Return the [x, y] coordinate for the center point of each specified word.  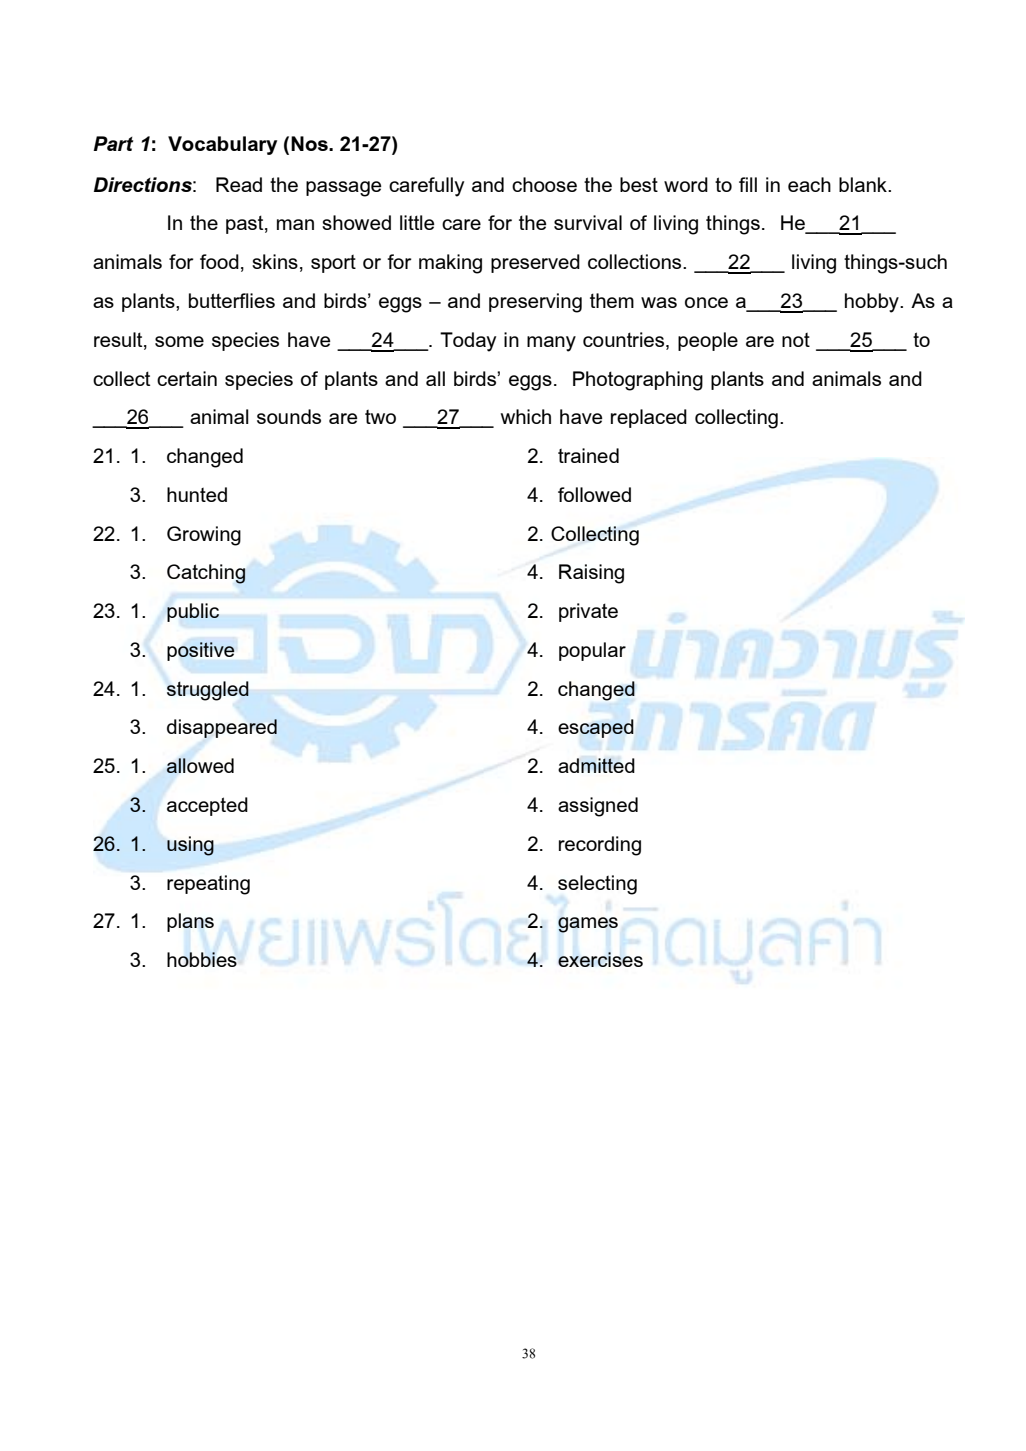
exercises [600, 959]
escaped [596, 728]
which [526, 416]
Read [239, 184]
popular [592, 651]
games [588, 925]
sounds [289, 416]
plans [190, 922]
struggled [208, 691]
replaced [649, 418]
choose [544, 184]
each [809, 184]
